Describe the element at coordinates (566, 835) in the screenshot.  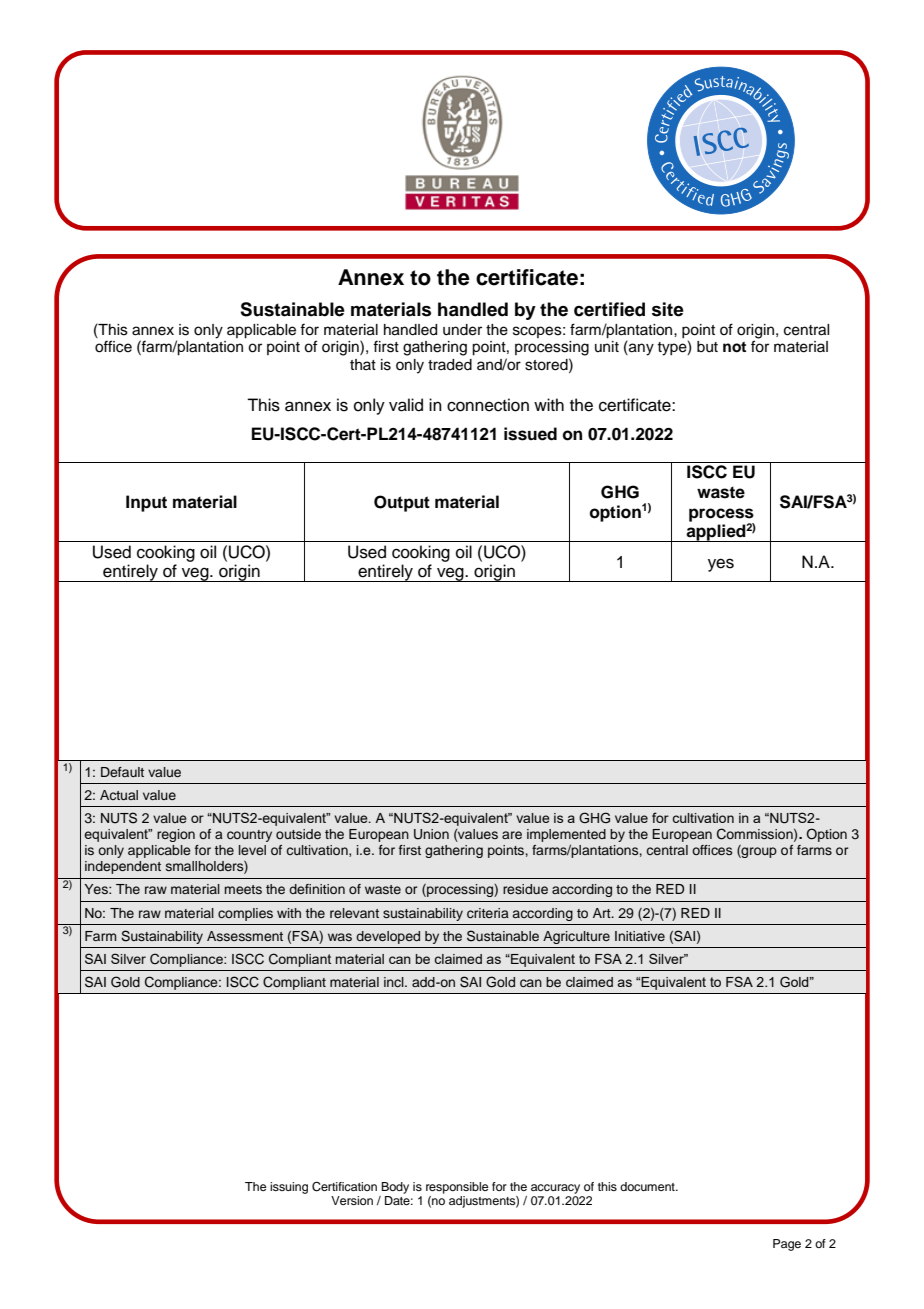
I see `implemented` at that location.
